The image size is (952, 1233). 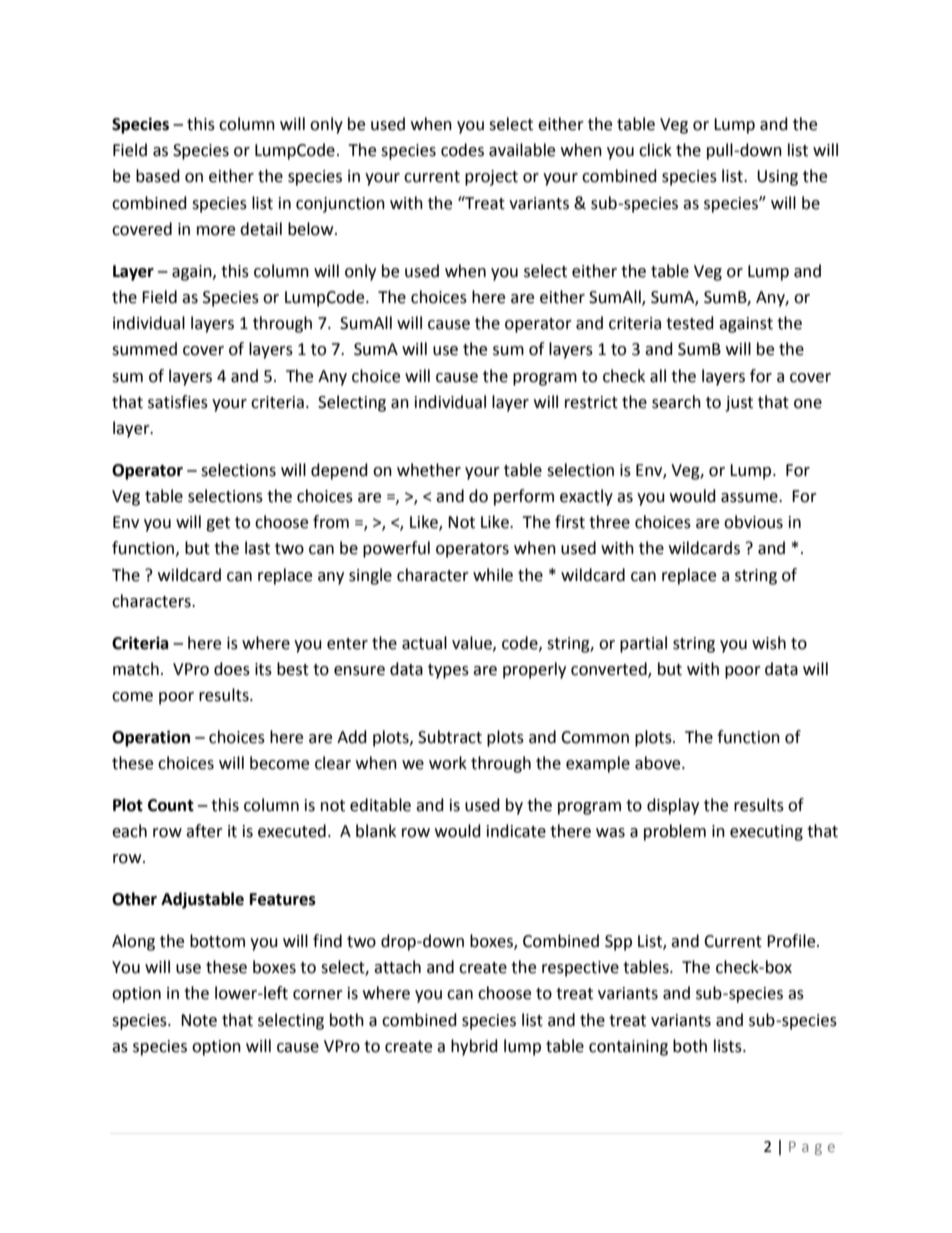 I want to click on project, so click(x=491, y=178).
